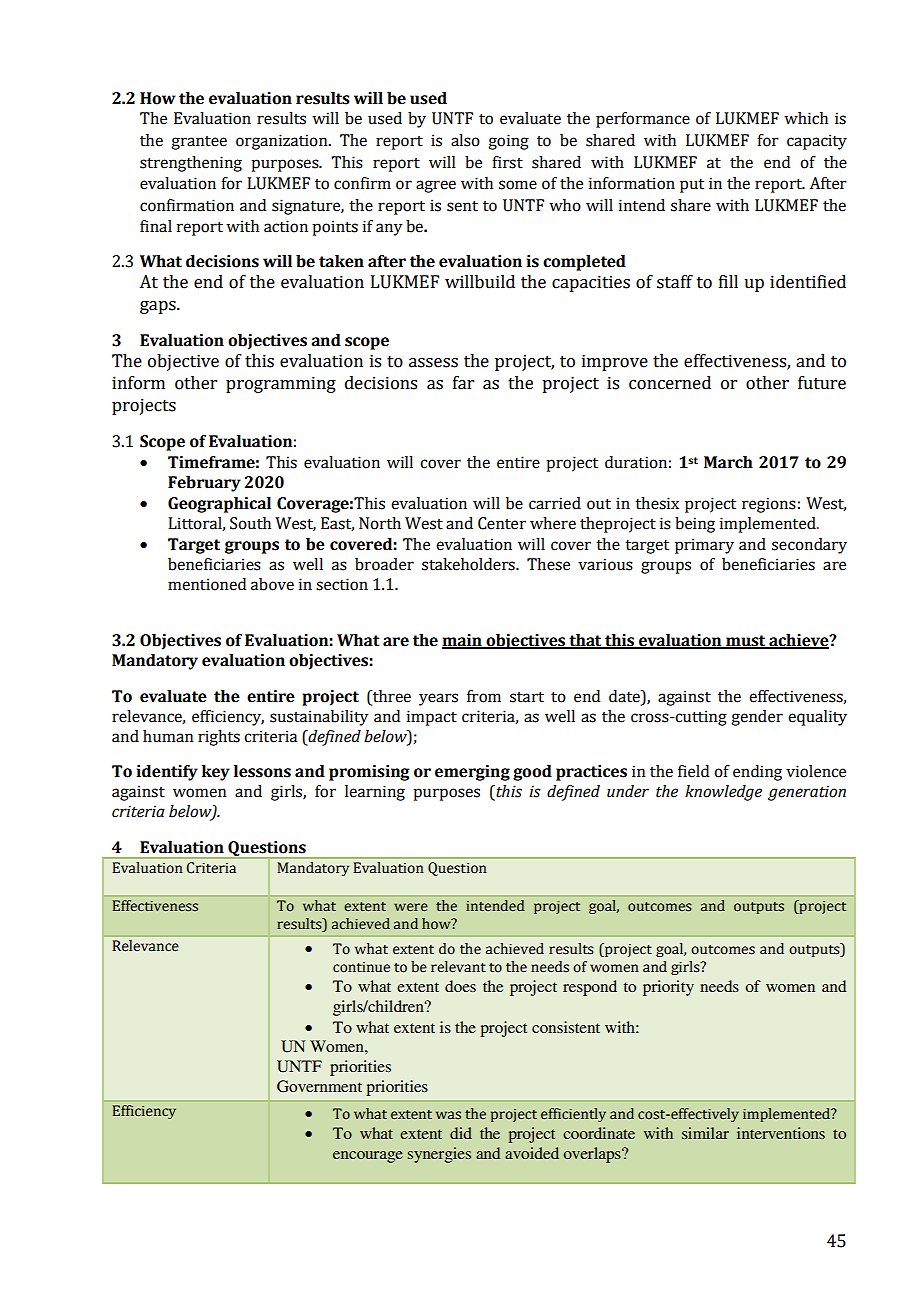 The height and width of the document is (1307, 924). I want to click on March, so click(728, 462).
